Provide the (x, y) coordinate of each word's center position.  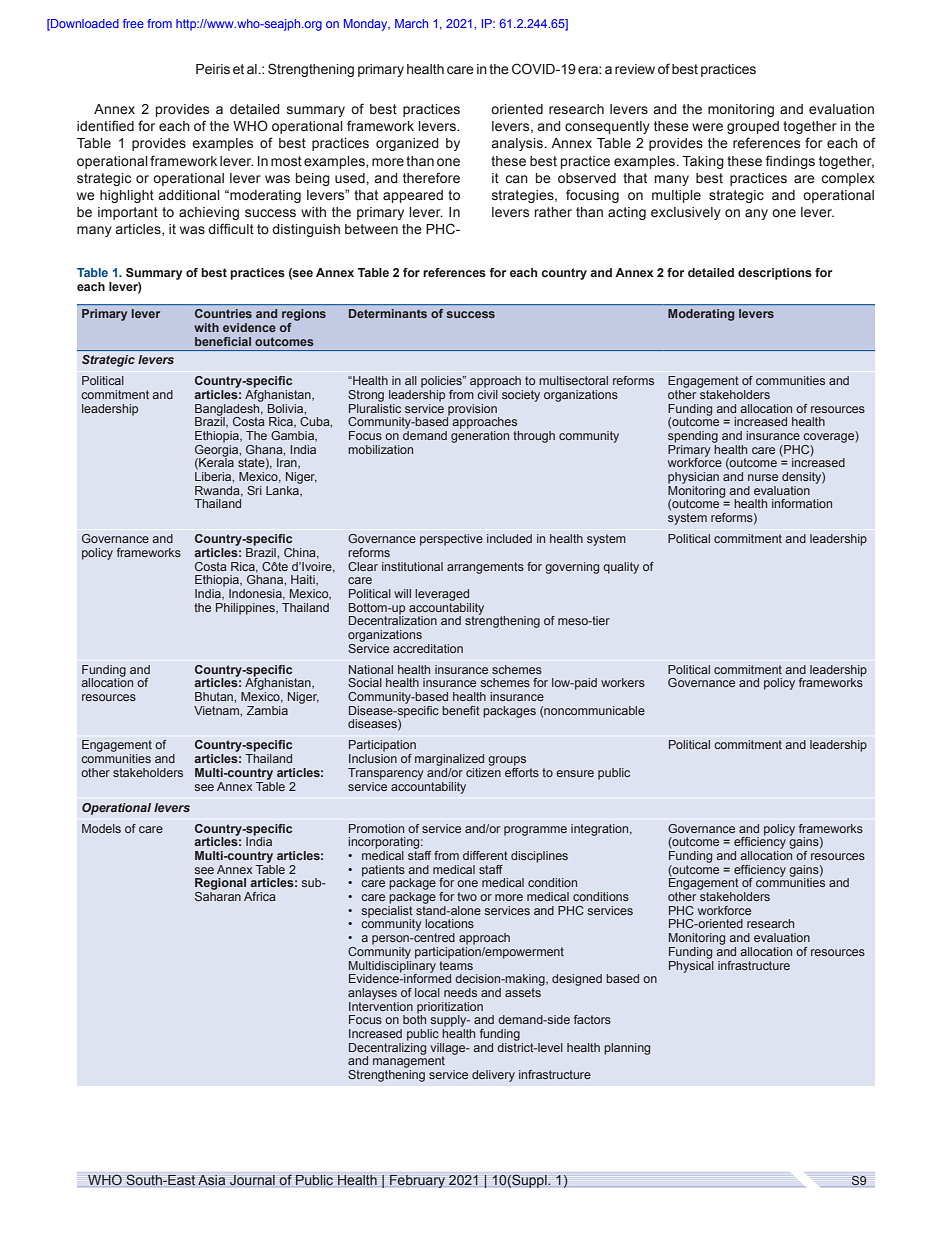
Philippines (246, 609)
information (802, 503)
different (485, 855)
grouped (753, 127)
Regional (220, 884)
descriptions (775, 274)
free (133, 23)
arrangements (485, 568)
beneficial (223, 341)
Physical (691, 965)
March (411, 23)
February (417, 1181)
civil (487, 393)
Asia (212, 1181)
